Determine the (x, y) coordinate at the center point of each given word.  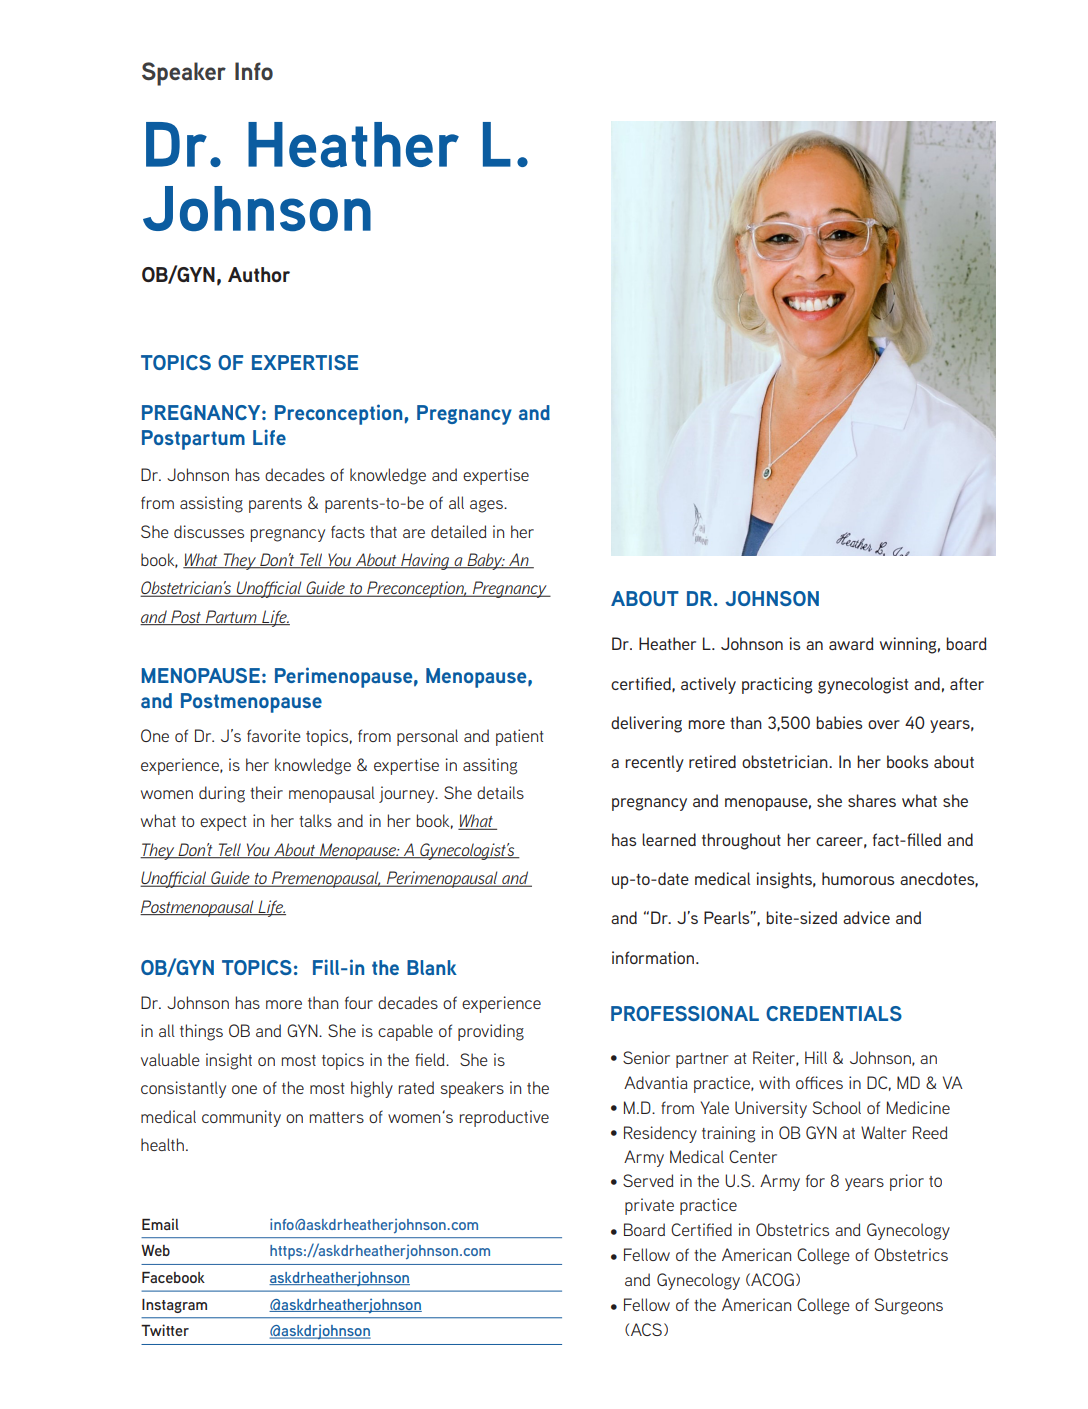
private (649, 1206)
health (162, 1144)
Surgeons (909, 1306)
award (851, 643)
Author (259, 275)
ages (487, 506)
